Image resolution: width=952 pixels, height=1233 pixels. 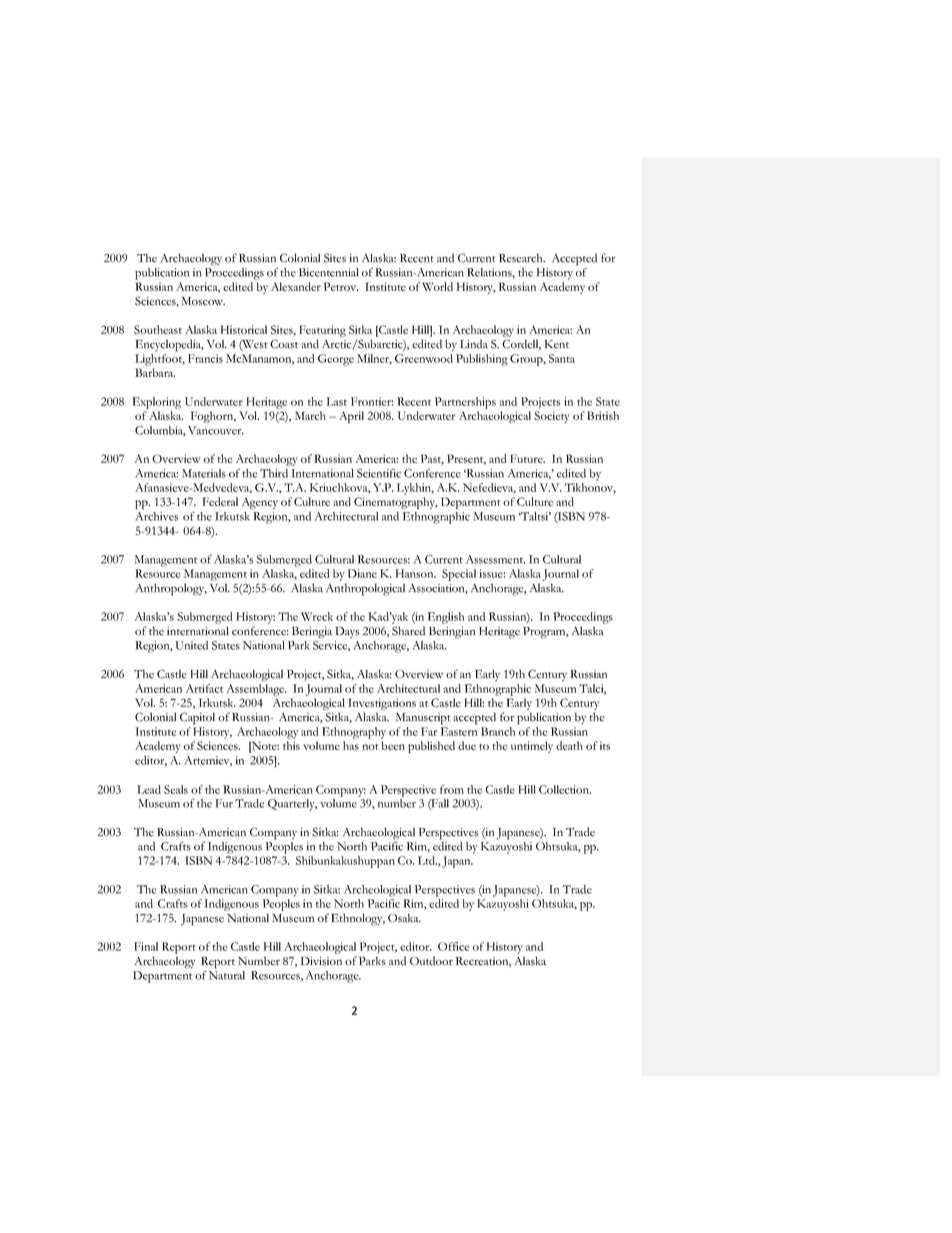 I want to click on Moscow, so click(x=203, y=301).
